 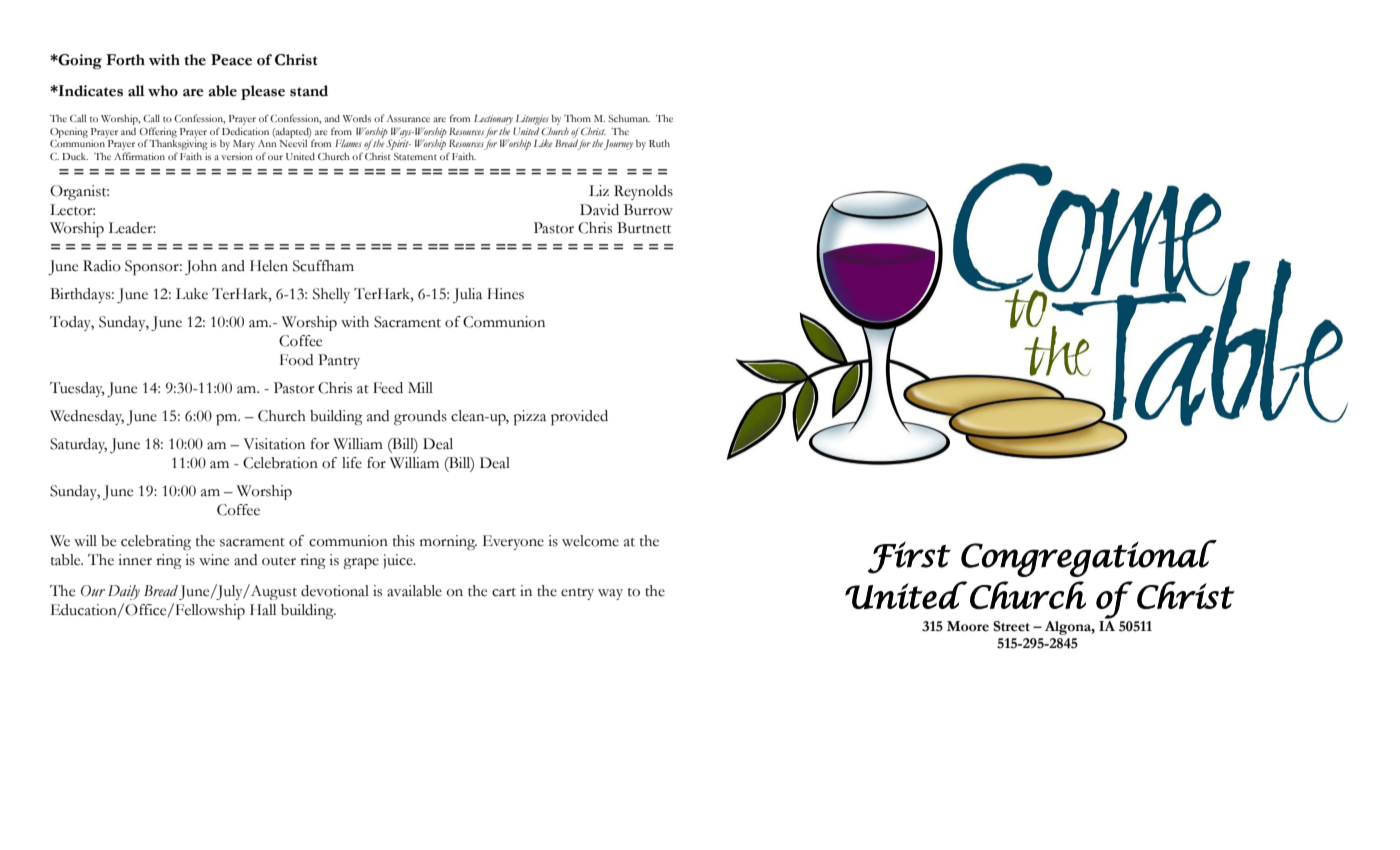 What do you see at coordinates (505, 294) in the screenshot?
I see `Hines` at bounding box center [505, 294].
